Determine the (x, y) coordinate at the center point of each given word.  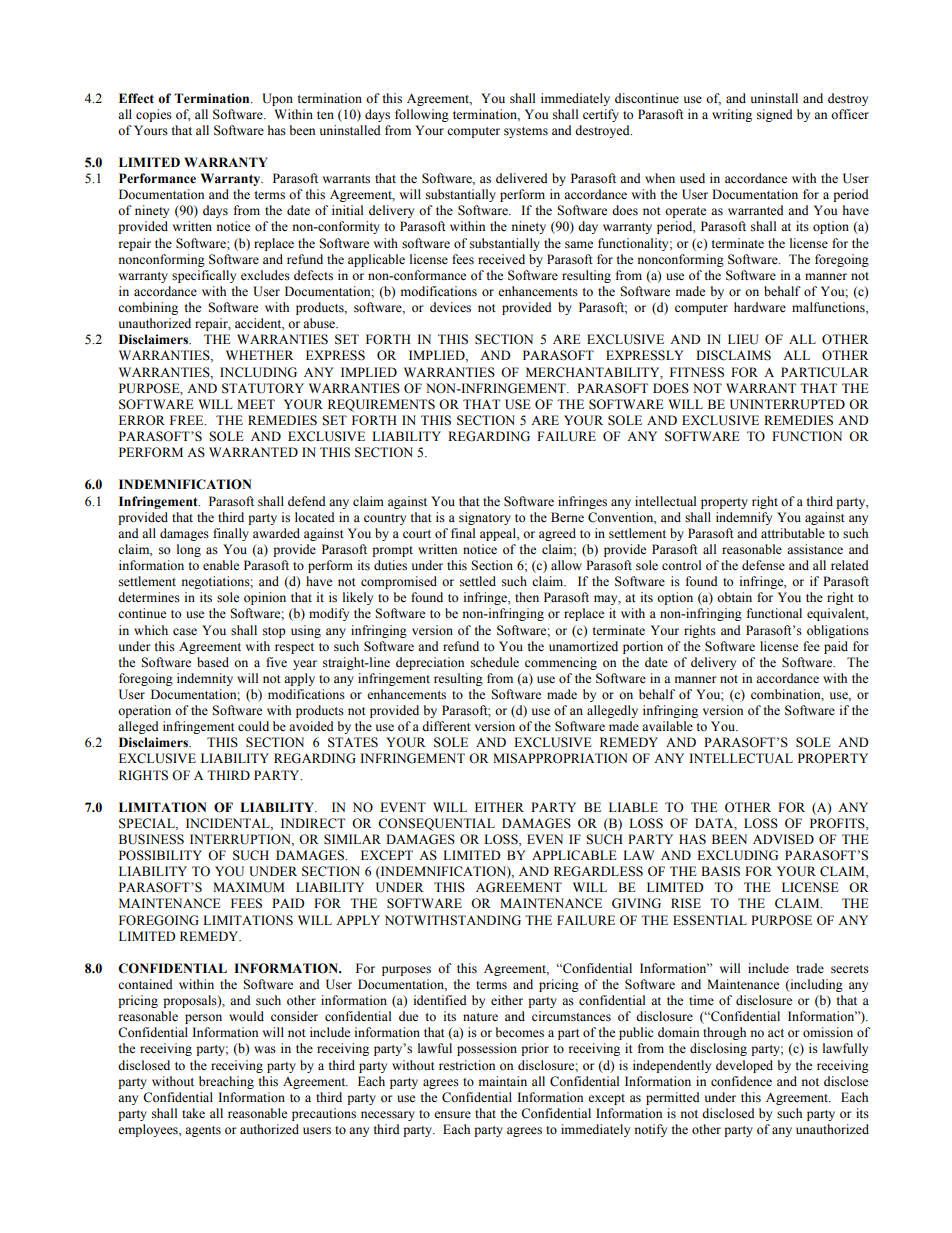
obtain (734, 597)
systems (526, 132)
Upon (277, 99)
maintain (503, 1081)
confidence (741, 1081)
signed (775, 115)
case (185, 632)
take (193, 1113)
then (527, 597)
